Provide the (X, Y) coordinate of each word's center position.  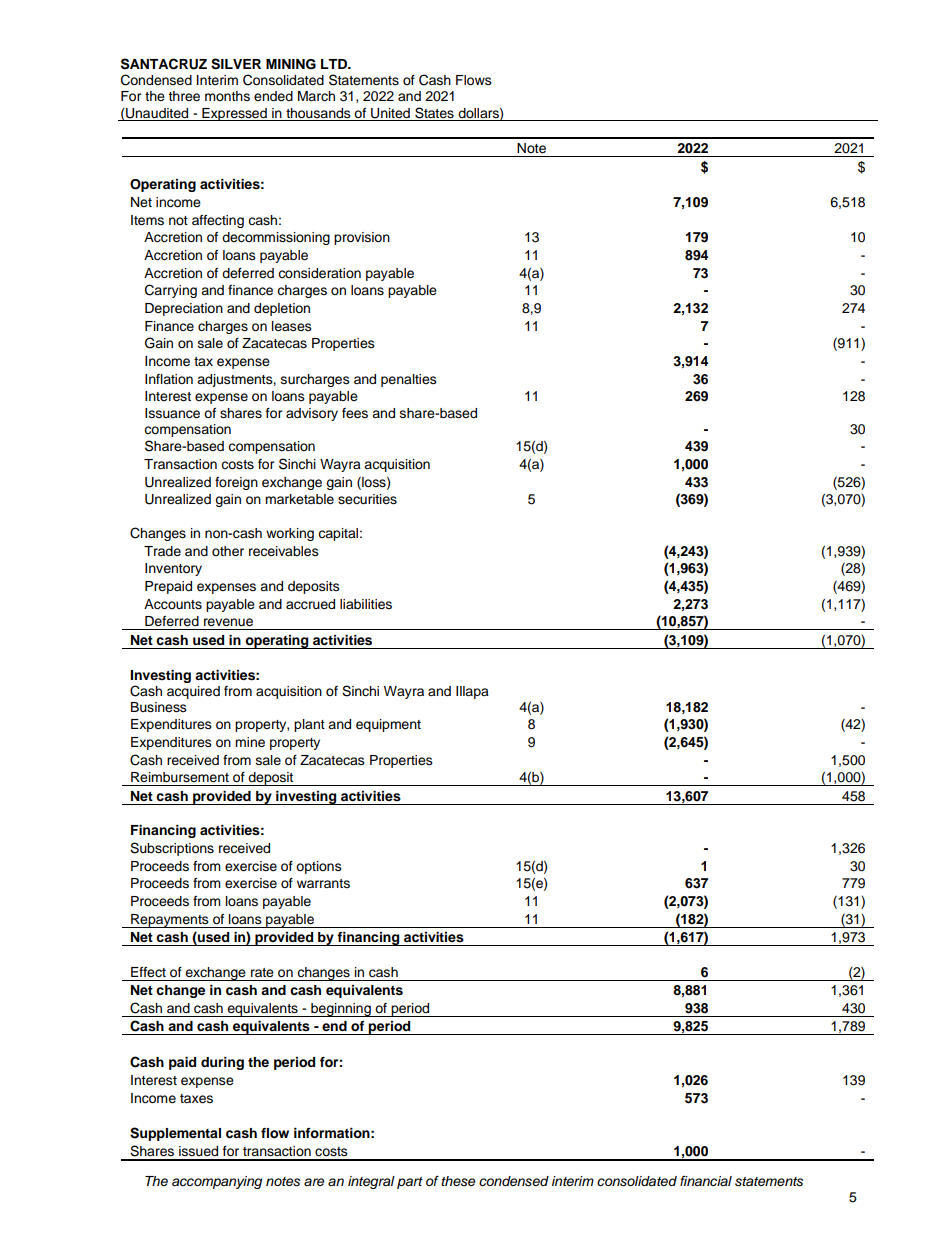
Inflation (169, 379)
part (410, 1183)
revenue (228, 622)
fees (355, 413)
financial (706, 1181)
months (227, 96)
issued (198, 1151)
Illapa (472, 692)
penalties (409, 380)
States (434, 113)
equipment (388, 725)
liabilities (366, 604)
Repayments (170, 921)
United (390, 113)
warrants (323, 883)
